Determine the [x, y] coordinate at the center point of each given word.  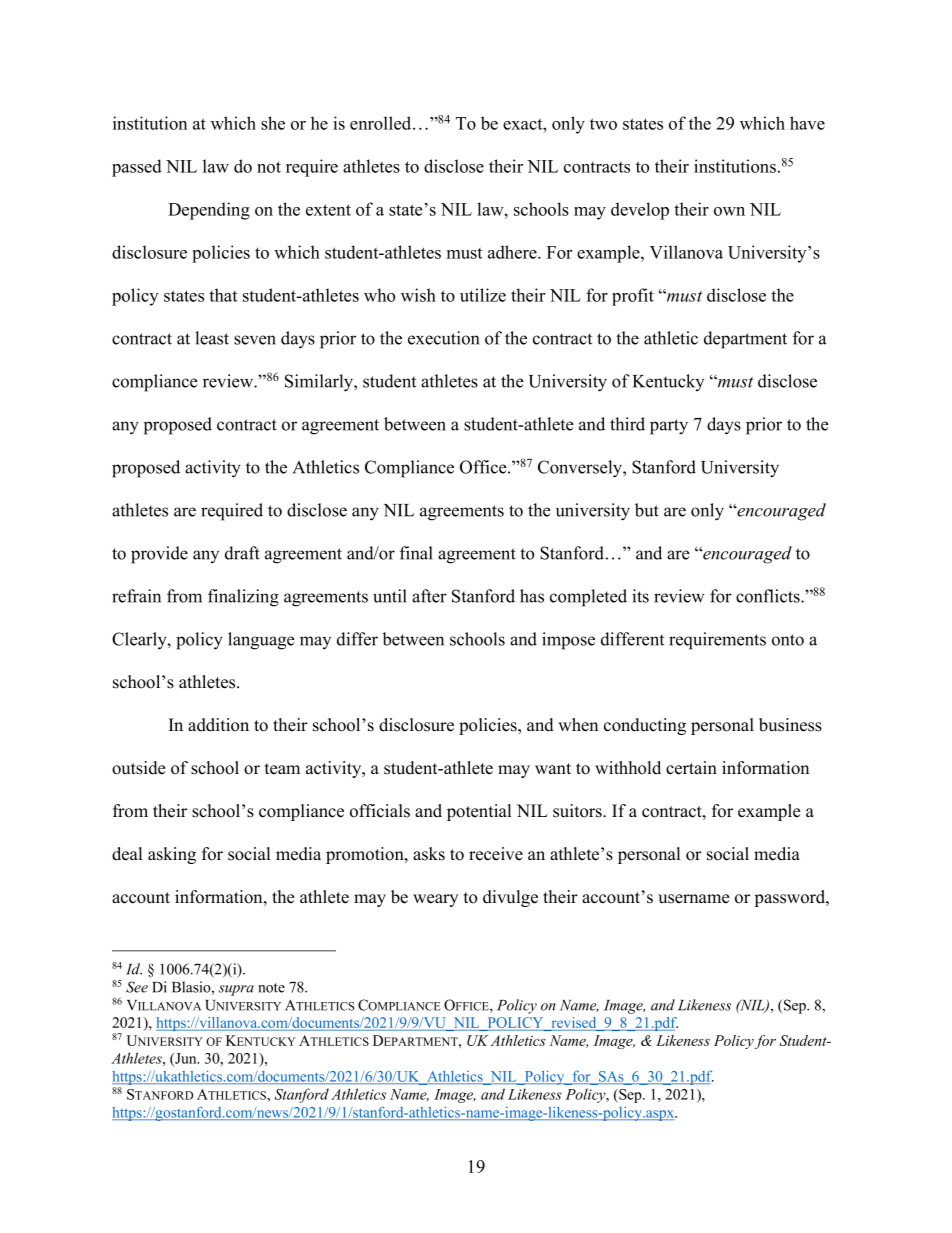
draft [242, 553]
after [429, 596]
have [807, 123]
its [640, 596]
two [603, 124]
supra [236, 990]
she [273, 123]
